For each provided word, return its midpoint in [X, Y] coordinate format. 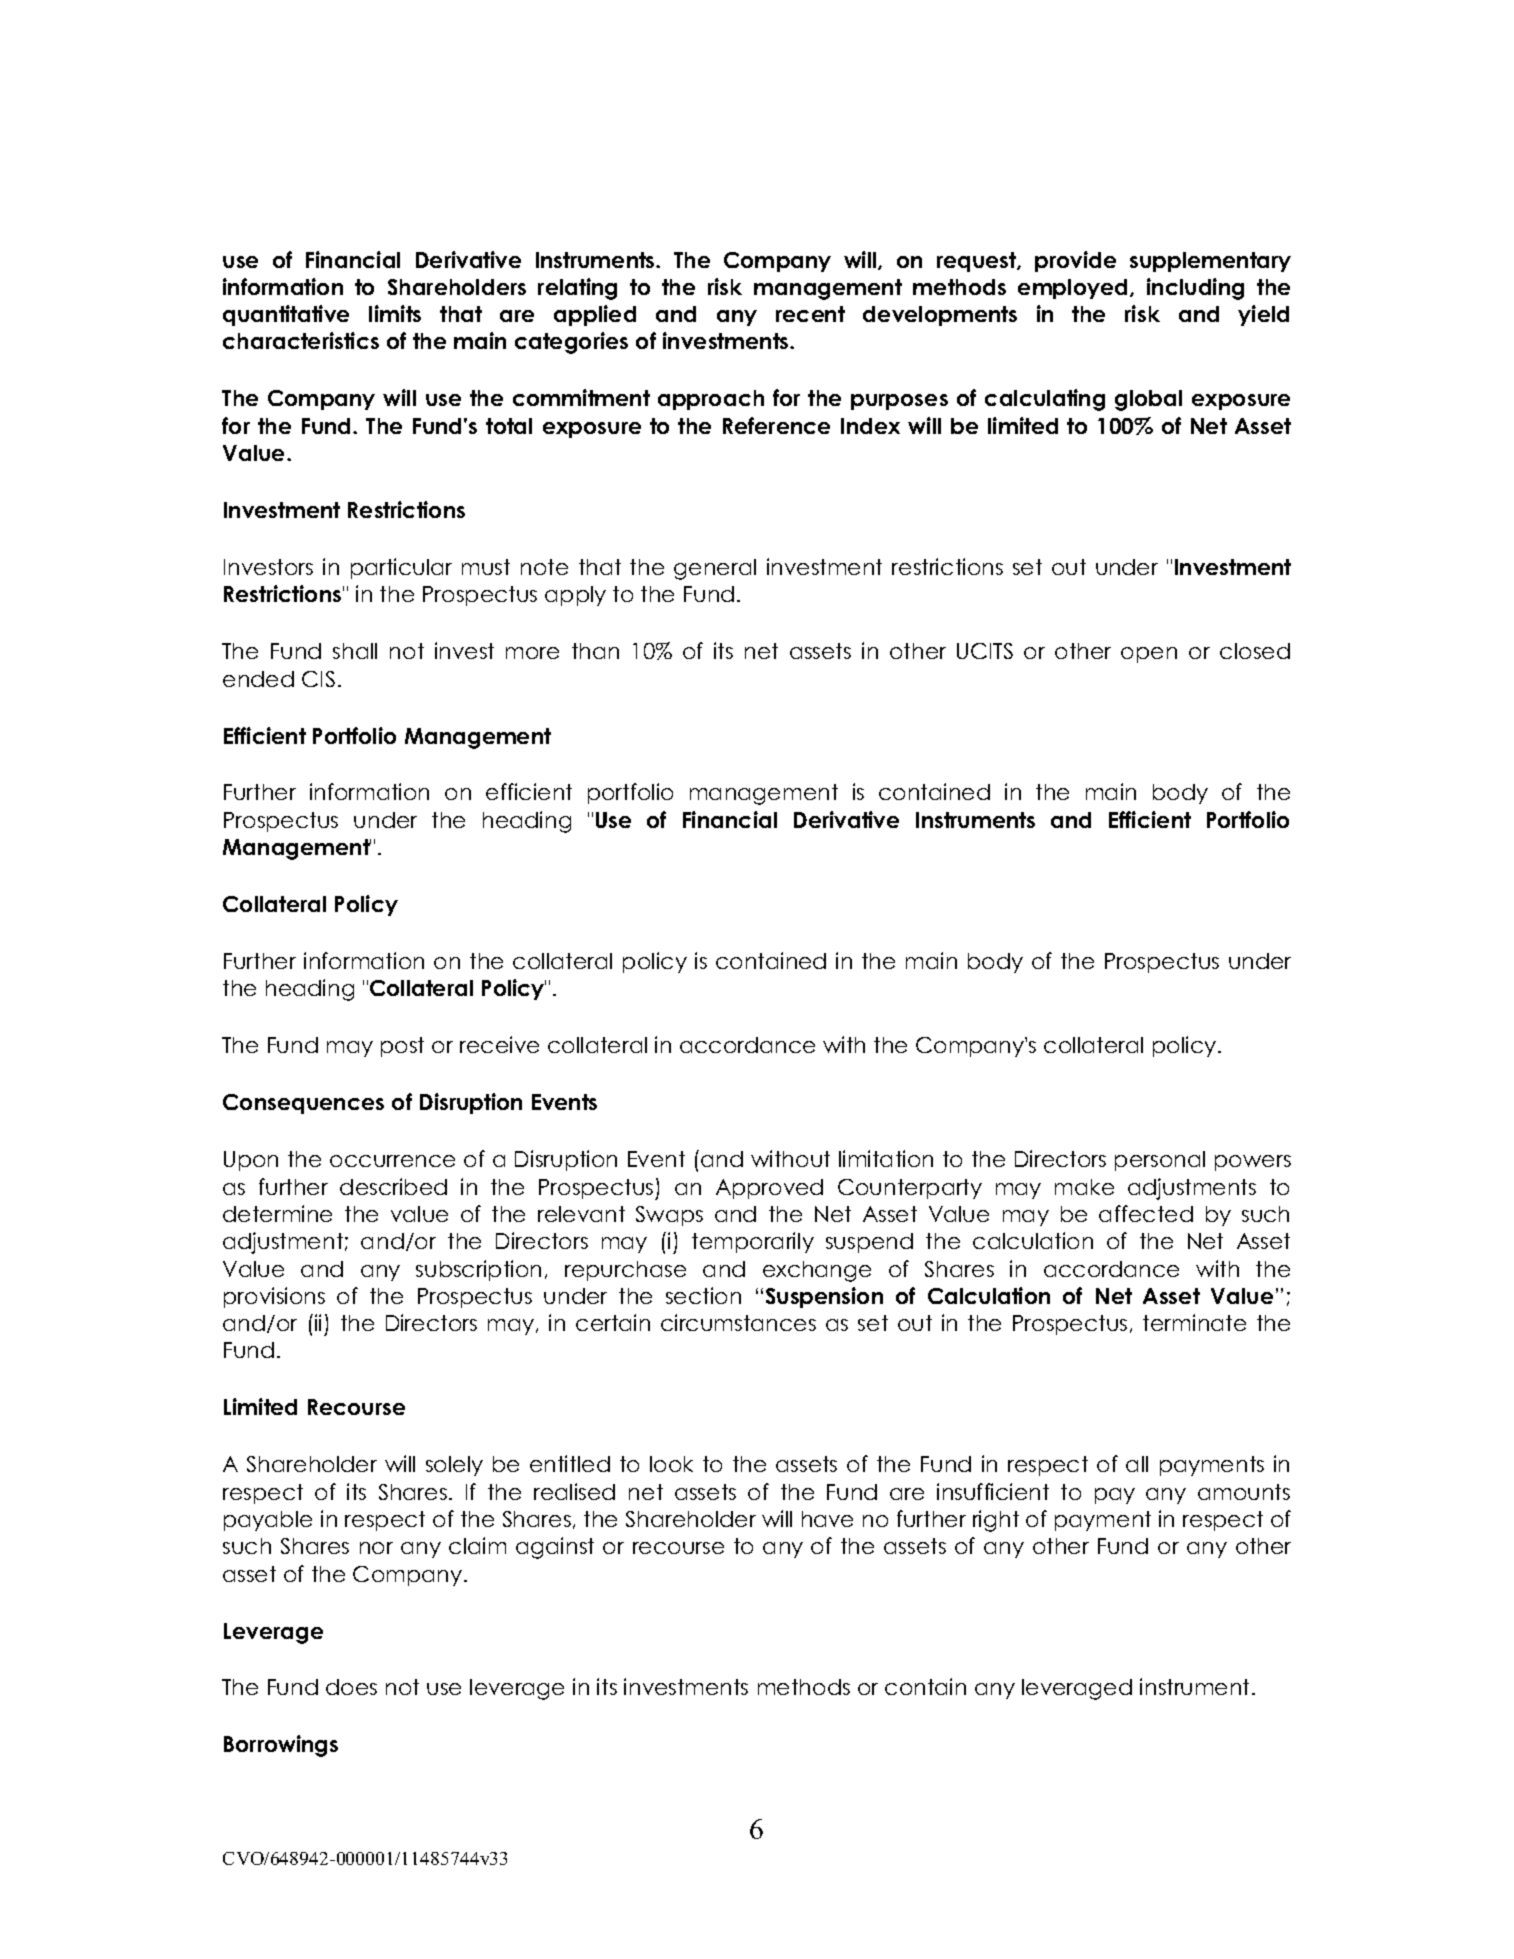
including [1195, 289]
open [1149, 655]
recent [810, 314]
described [393, 1186]
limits [395, 313]
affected [1146, 1213]
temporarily [753, 1242]
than [595, 651]
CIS [318, 679]
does [351, 1687]
